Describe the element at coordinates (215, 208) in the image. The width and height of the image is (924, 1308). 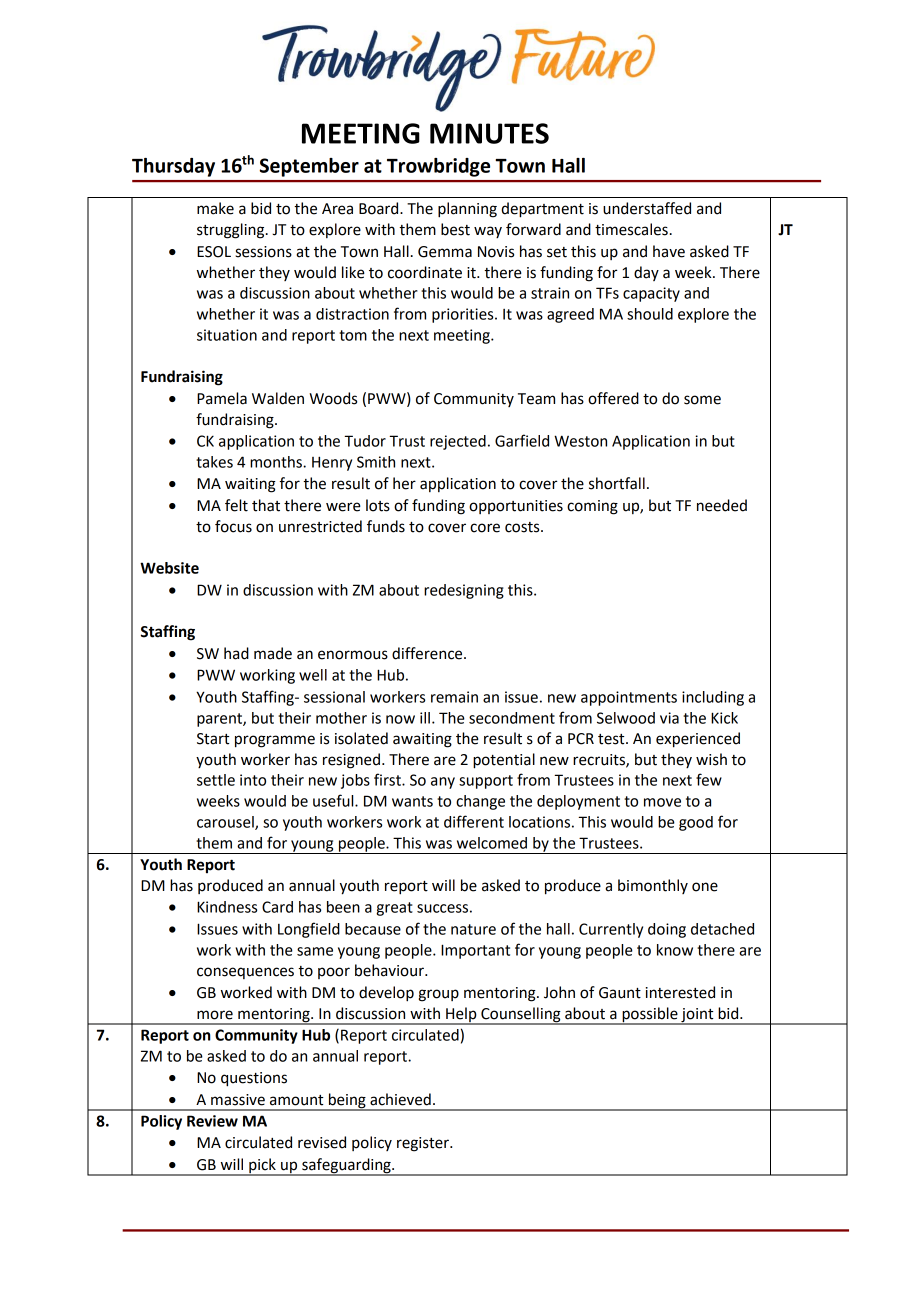
I see `make` at that location.
